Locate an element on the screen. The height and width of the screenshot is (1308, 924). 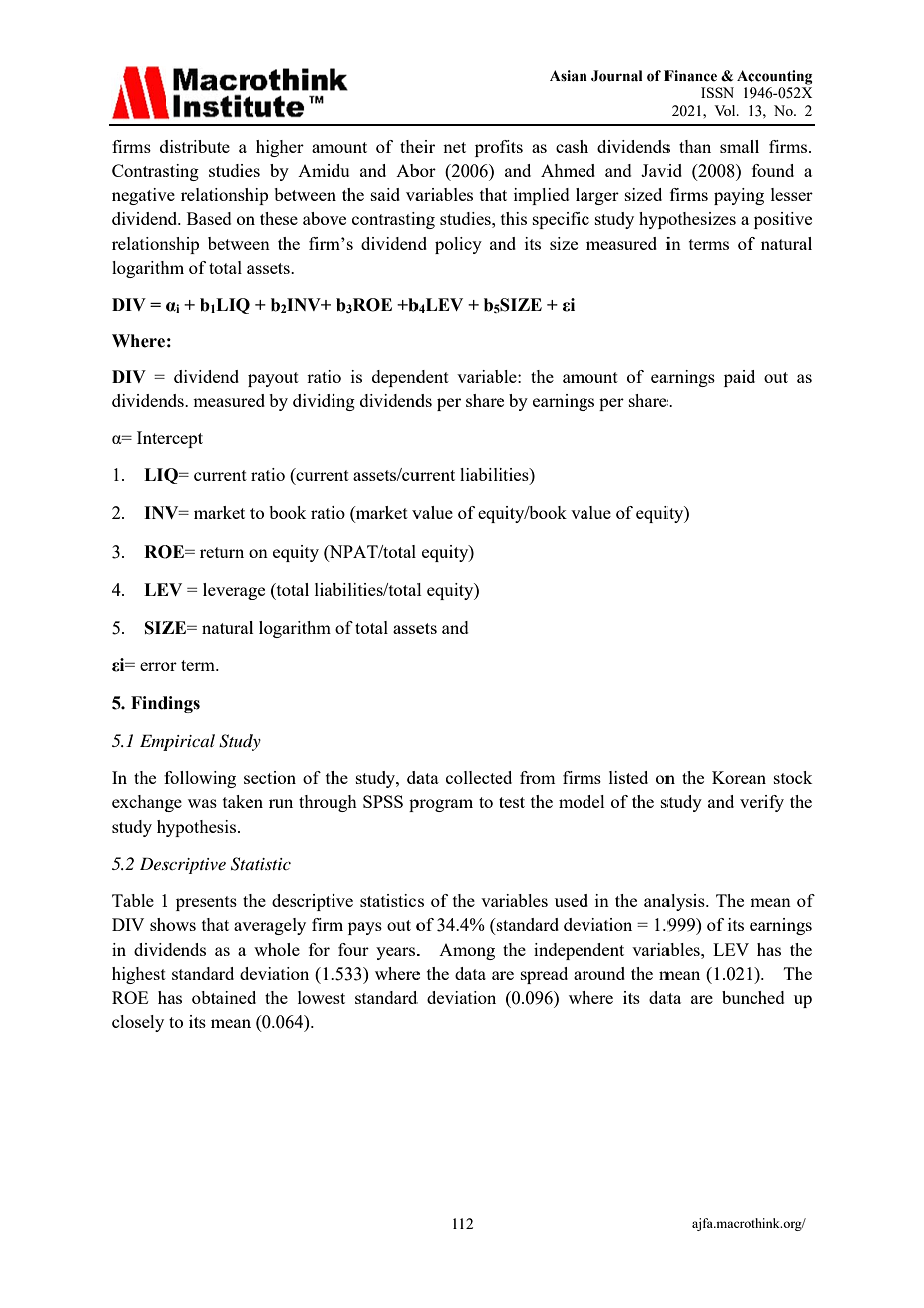
listed is located at coordinates (628, 777).
